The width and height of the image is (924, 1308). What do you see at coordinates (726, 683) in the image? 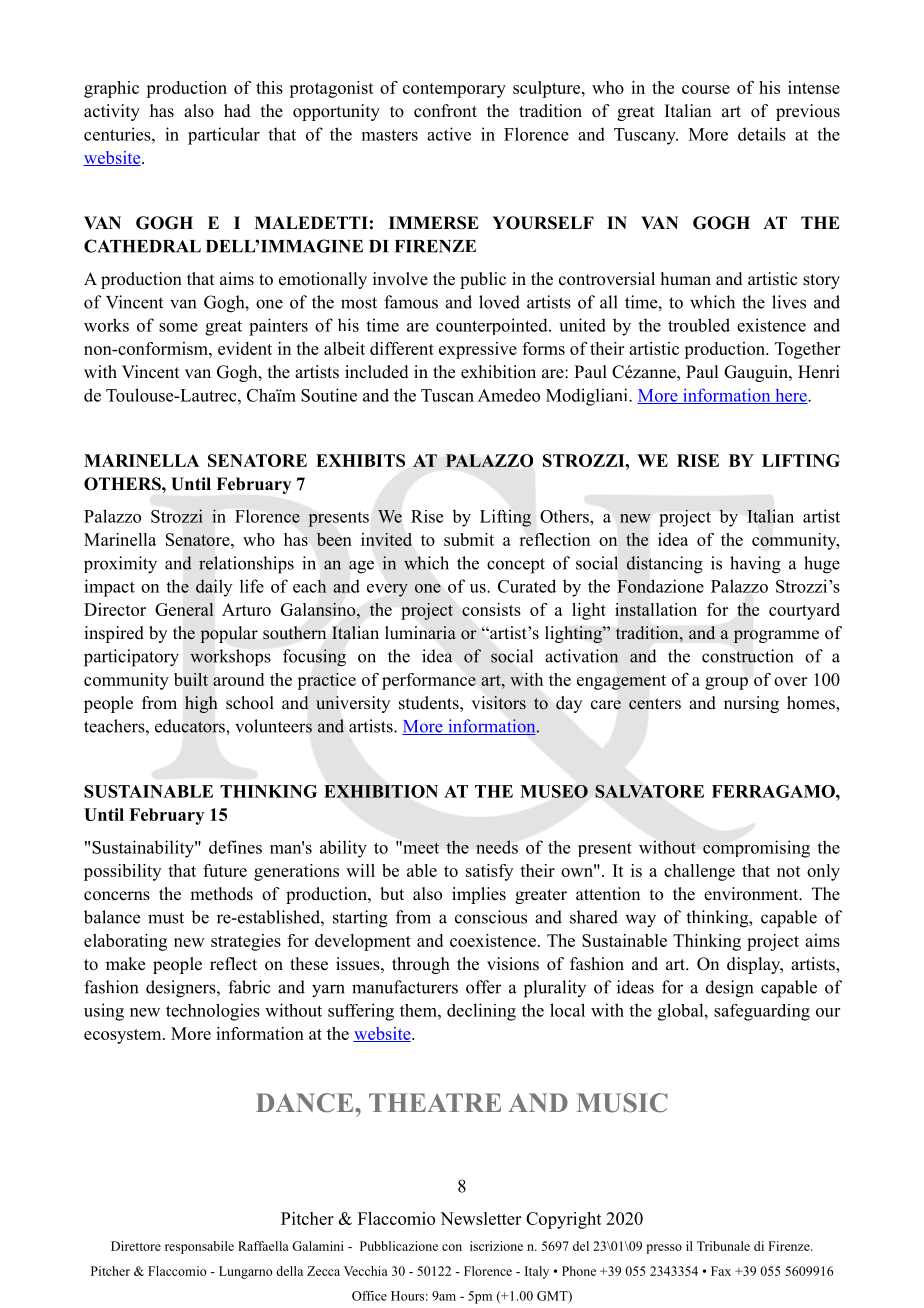
I see `group` at bounding box center [726, 683].
